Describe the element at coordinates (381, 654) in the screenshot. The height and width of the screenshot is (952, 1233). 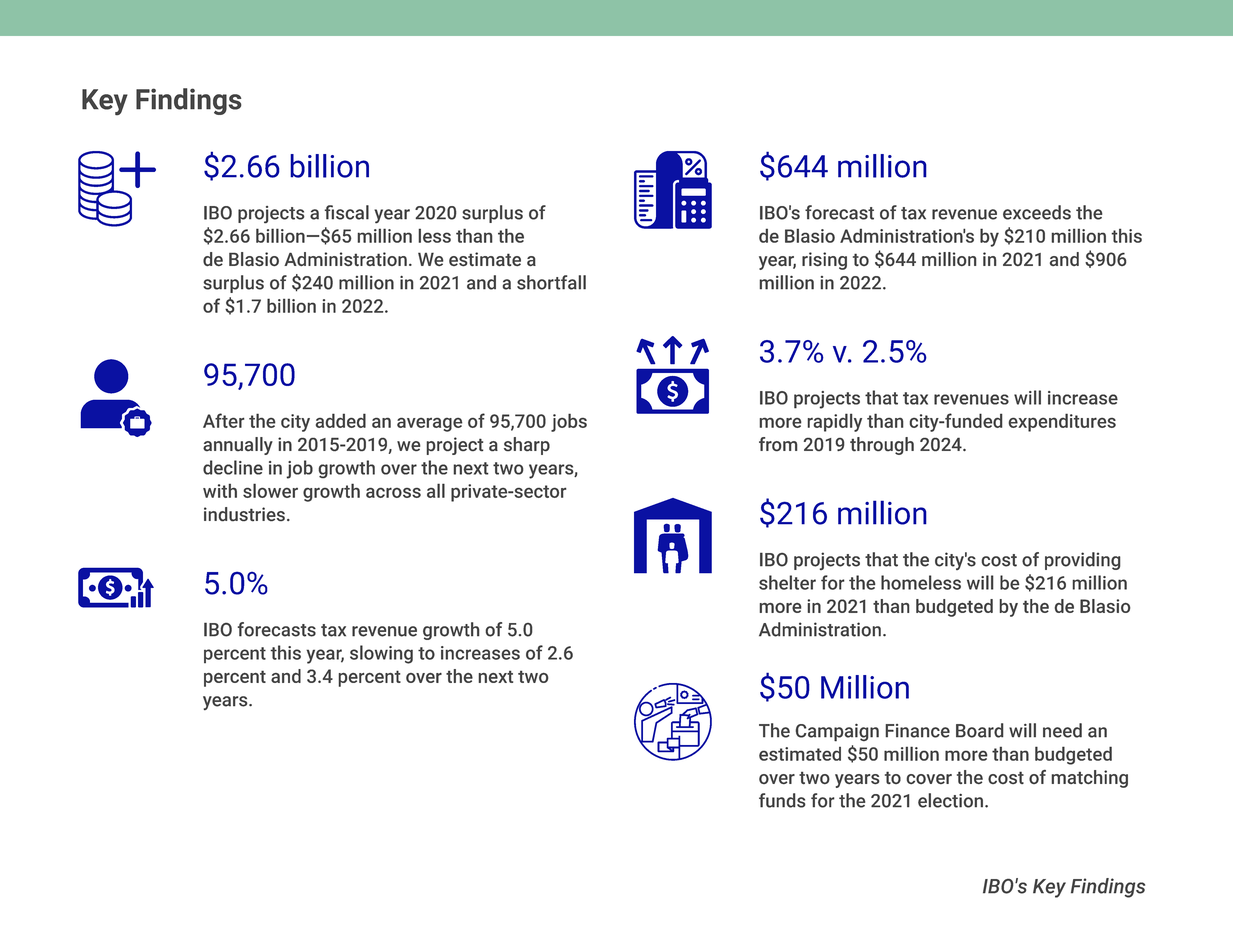
I see `slowing` at that location.
